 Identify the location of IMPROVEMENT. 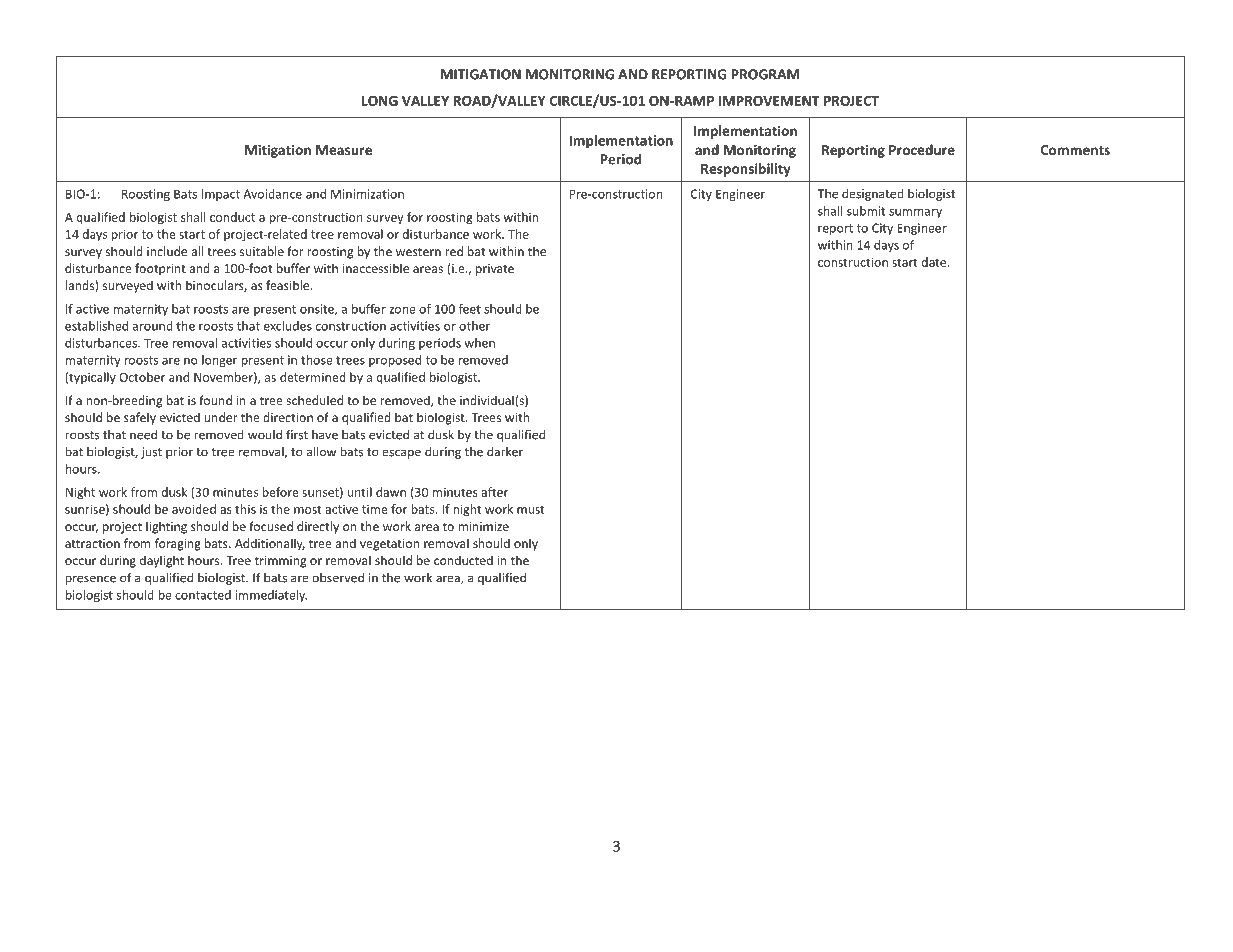
(769, 101).
